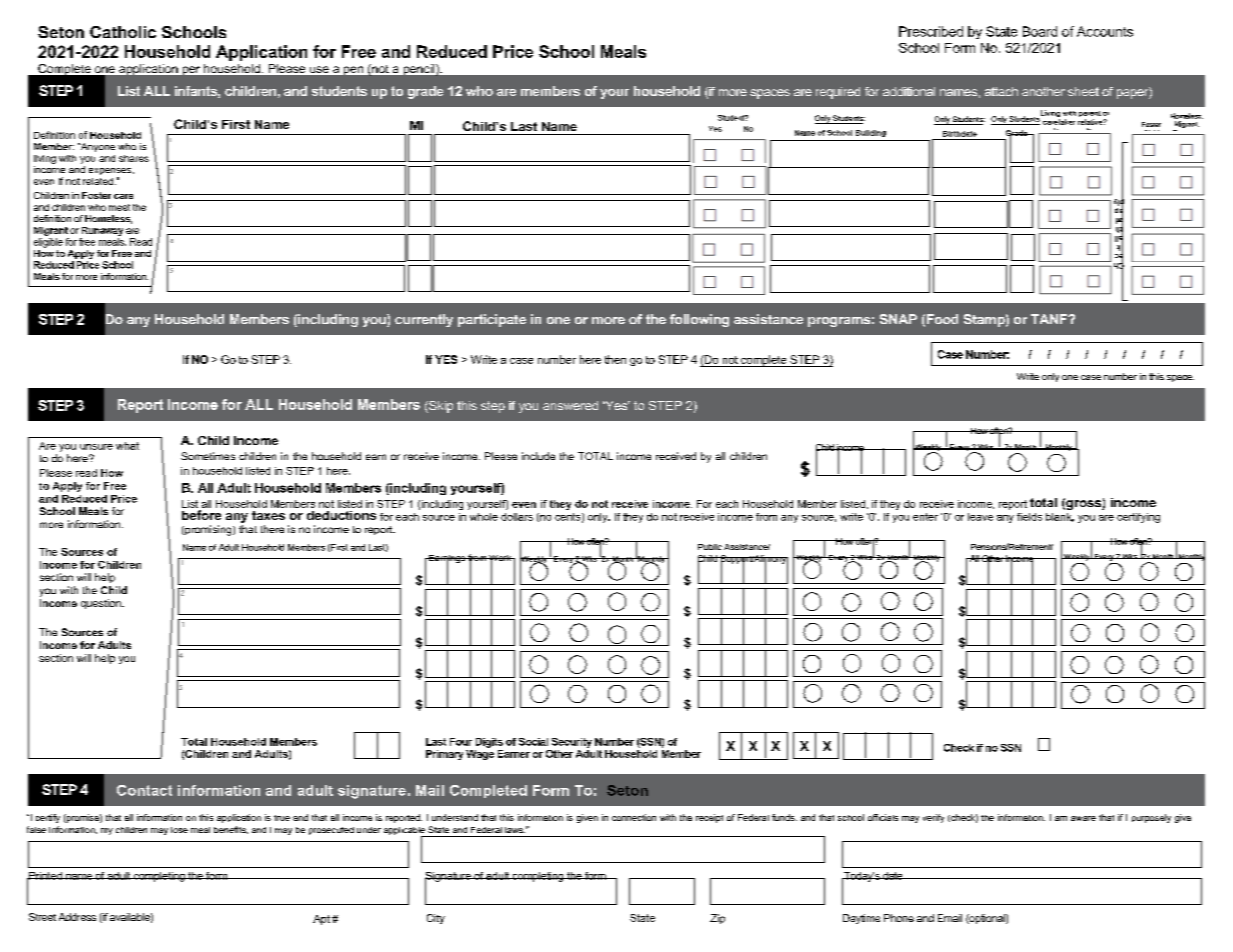  What do you see at coordinates (208, 456) in the screenshot?
I see `Sometimes` at bounding box center [208, 456].
